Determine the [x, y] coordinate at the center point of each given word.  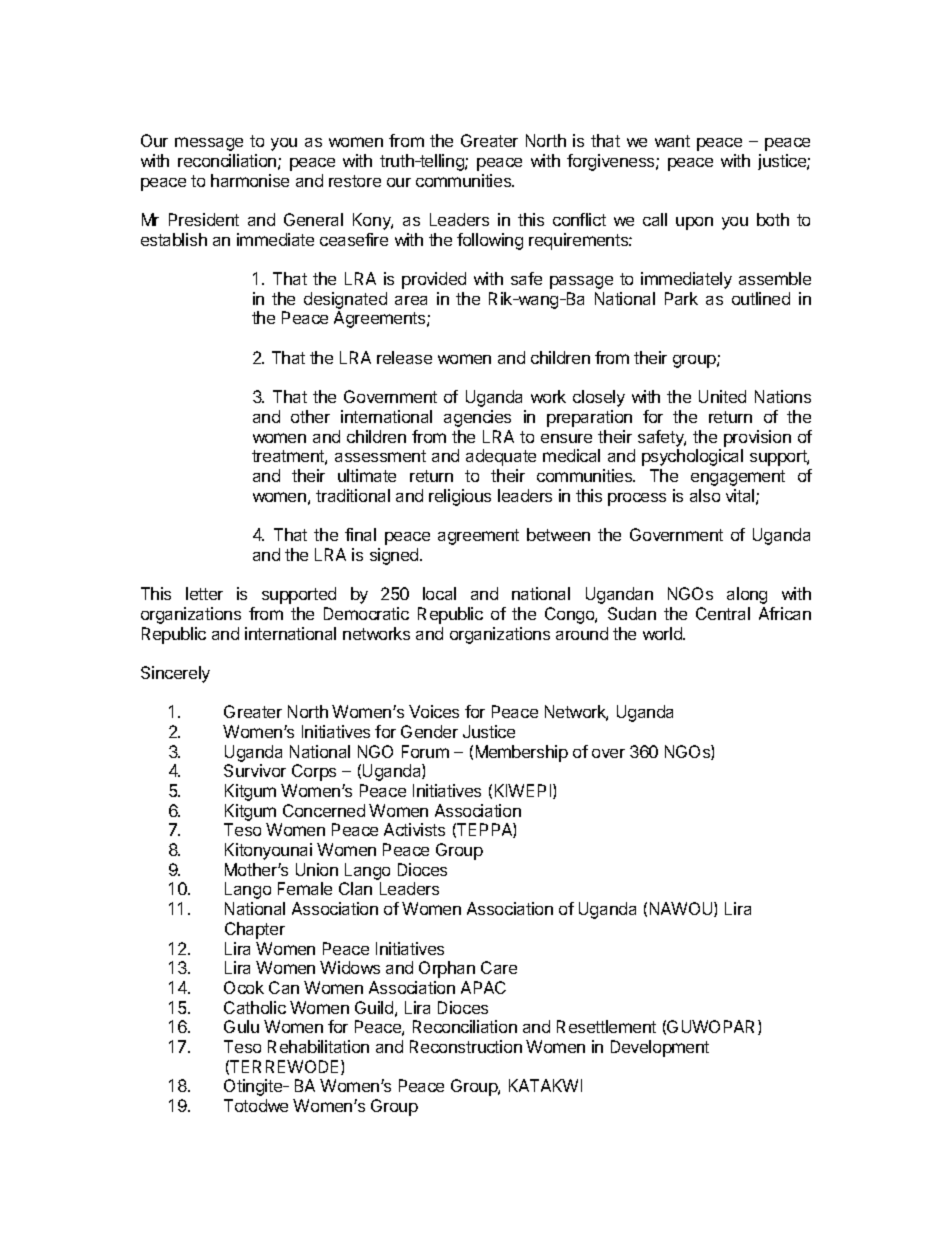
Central [723, 613]
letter [204, 593]
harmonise [250, 180]
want [672, 141]
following [490, 241]
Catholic [255, 1007]
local [439, 593]
